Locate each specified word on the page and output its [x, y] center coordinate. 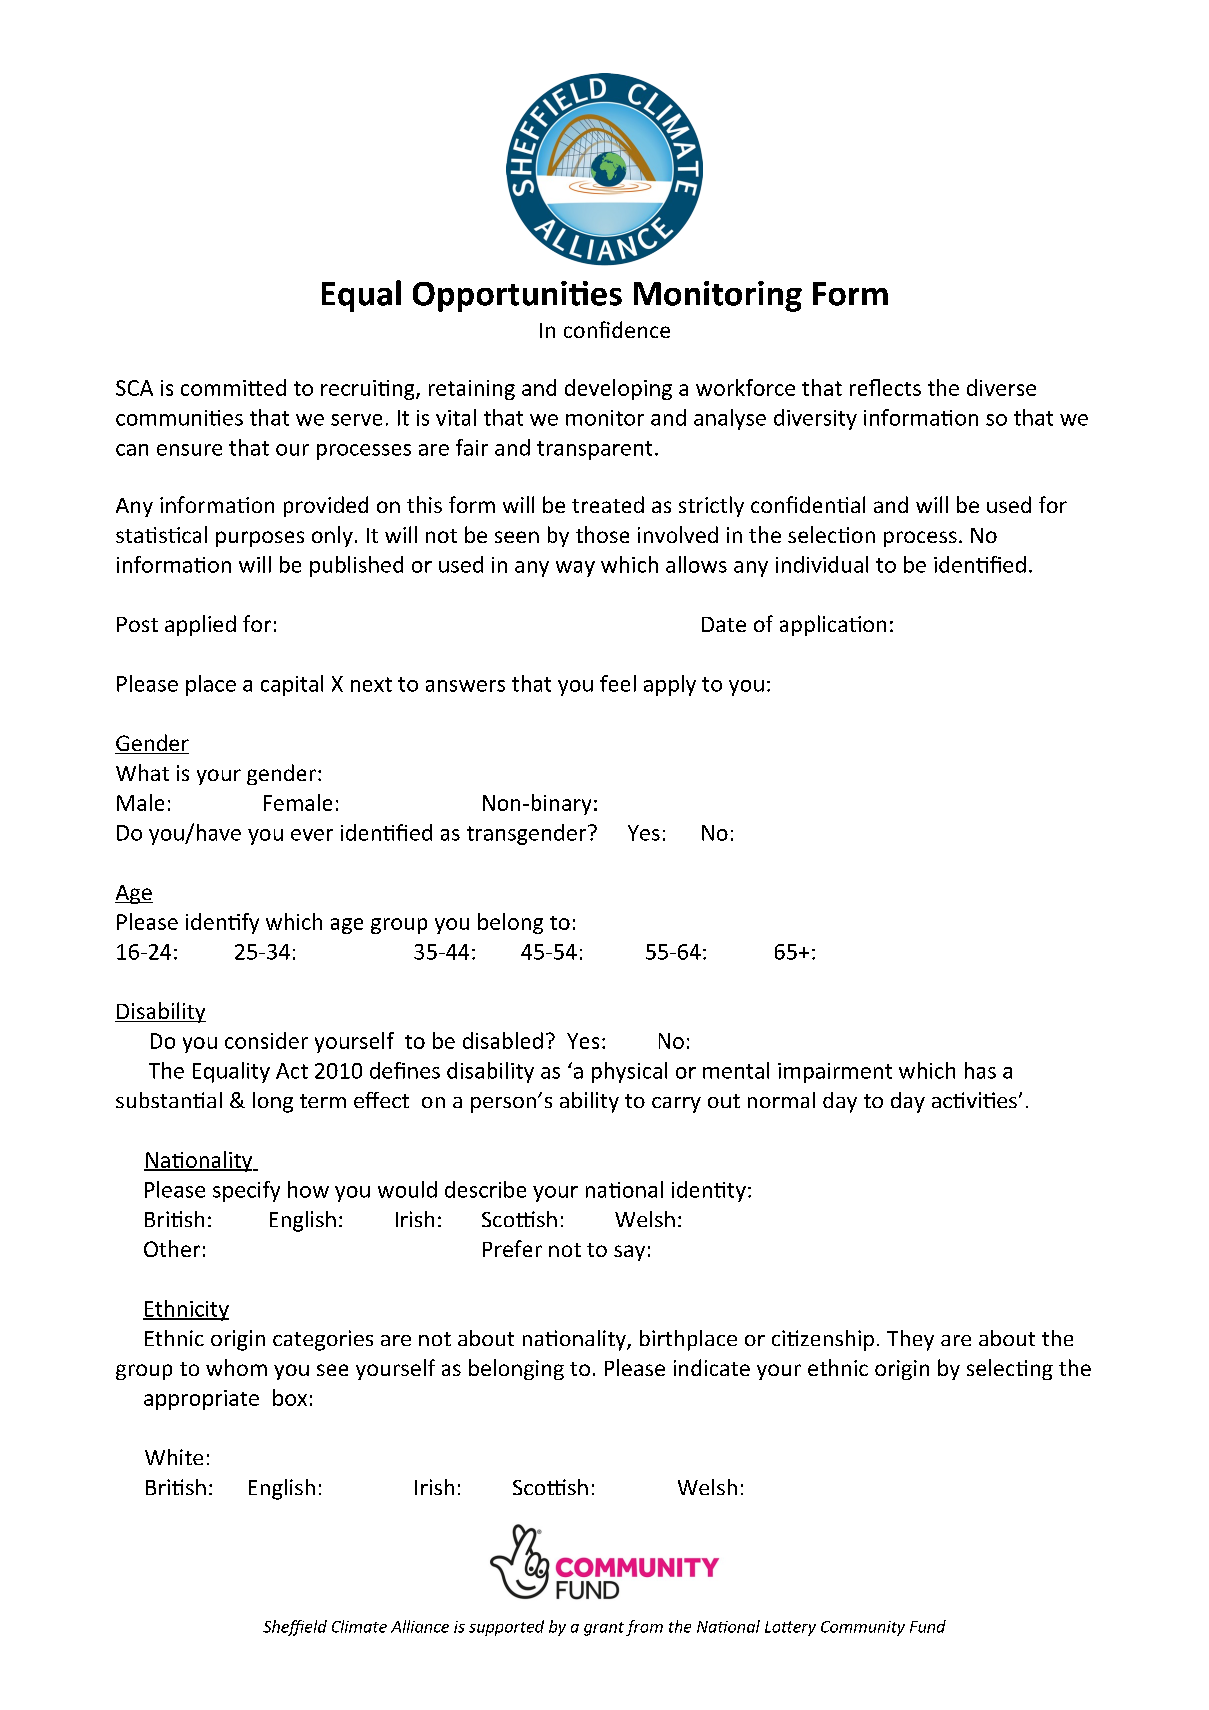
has [980, 1070]
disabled [503, 1040]
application [833, 625]
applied [200, 625]
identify [222, 923]
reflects [885, 387]
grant [604, 1629]
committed [233, 387]
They [910, 1340]
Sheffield [295, 1628]
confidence [617, 329]
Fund [928, 1626]
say [629, 1253]
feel [618, 683]
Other [172, 1248]
